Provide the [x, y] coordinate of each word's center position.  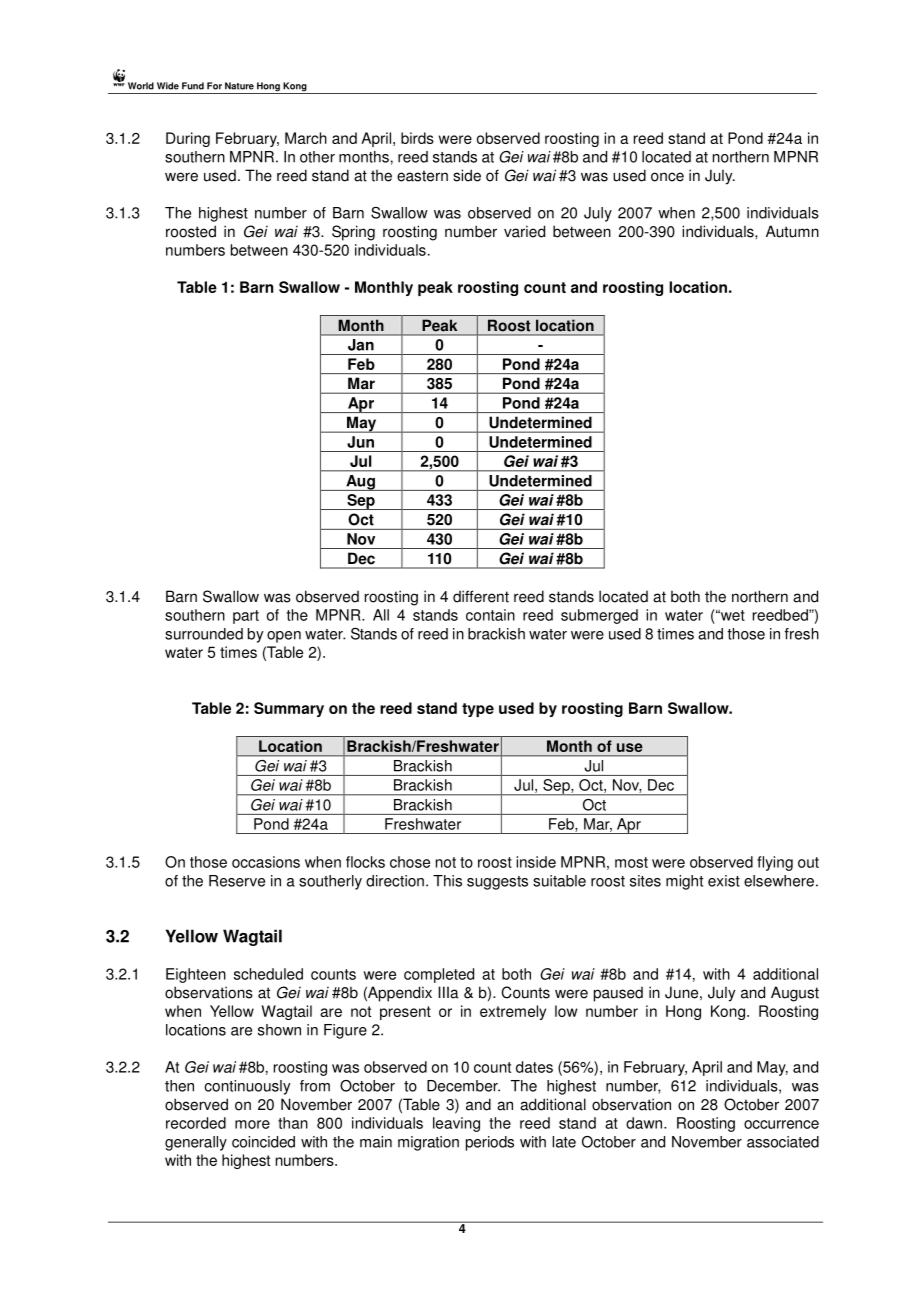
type [478, 710]
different [481, 596]
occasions [266, 862]
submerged [599, 616]
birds [417, 138]
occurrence [781, 1124]
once [667, 177]
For [214, 86]
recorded [196, 1123]
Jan [361, 345]
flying [775, 863]
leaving [456, 1124]
